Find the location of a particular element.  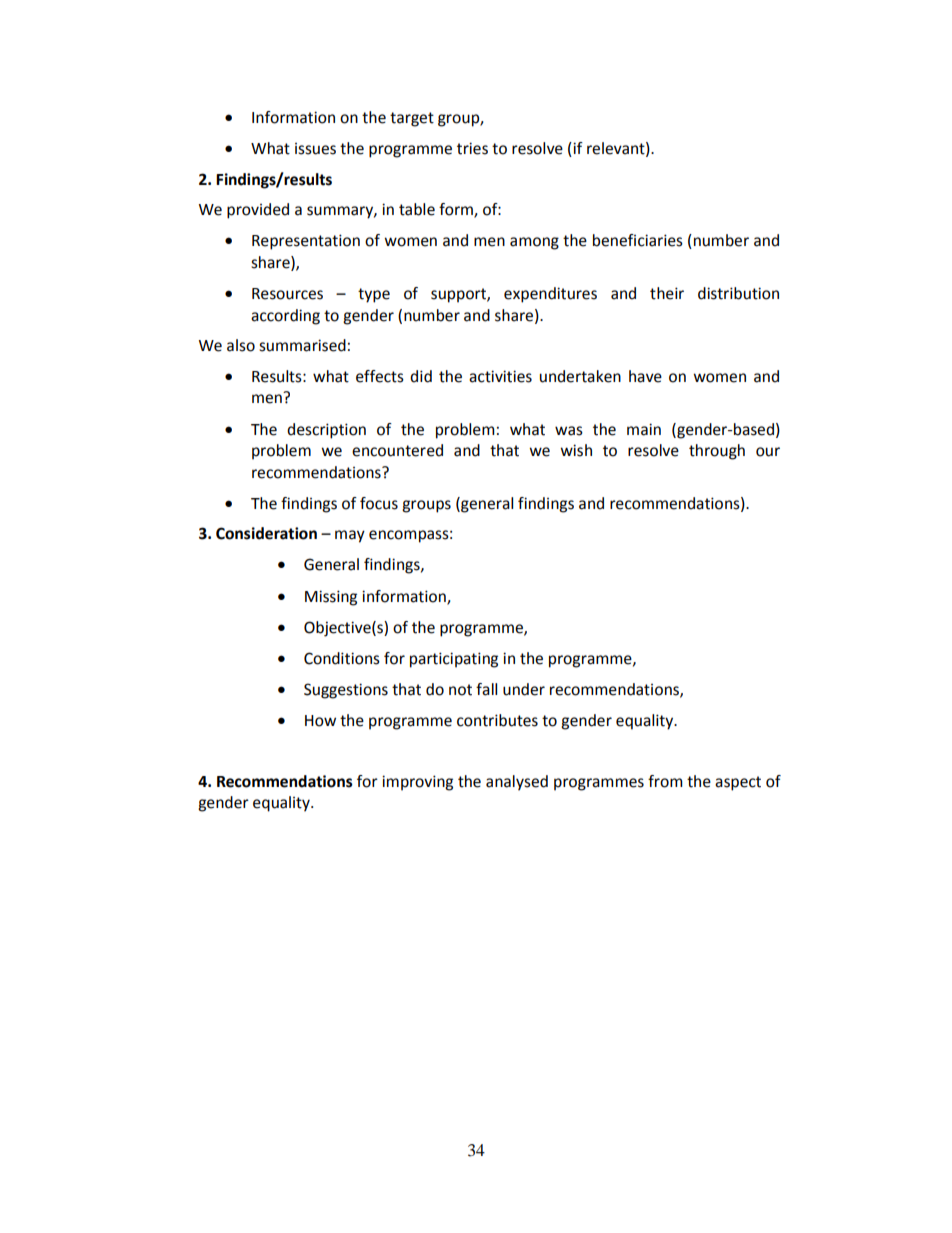

Consideration is located at coordinates (266, 533).
